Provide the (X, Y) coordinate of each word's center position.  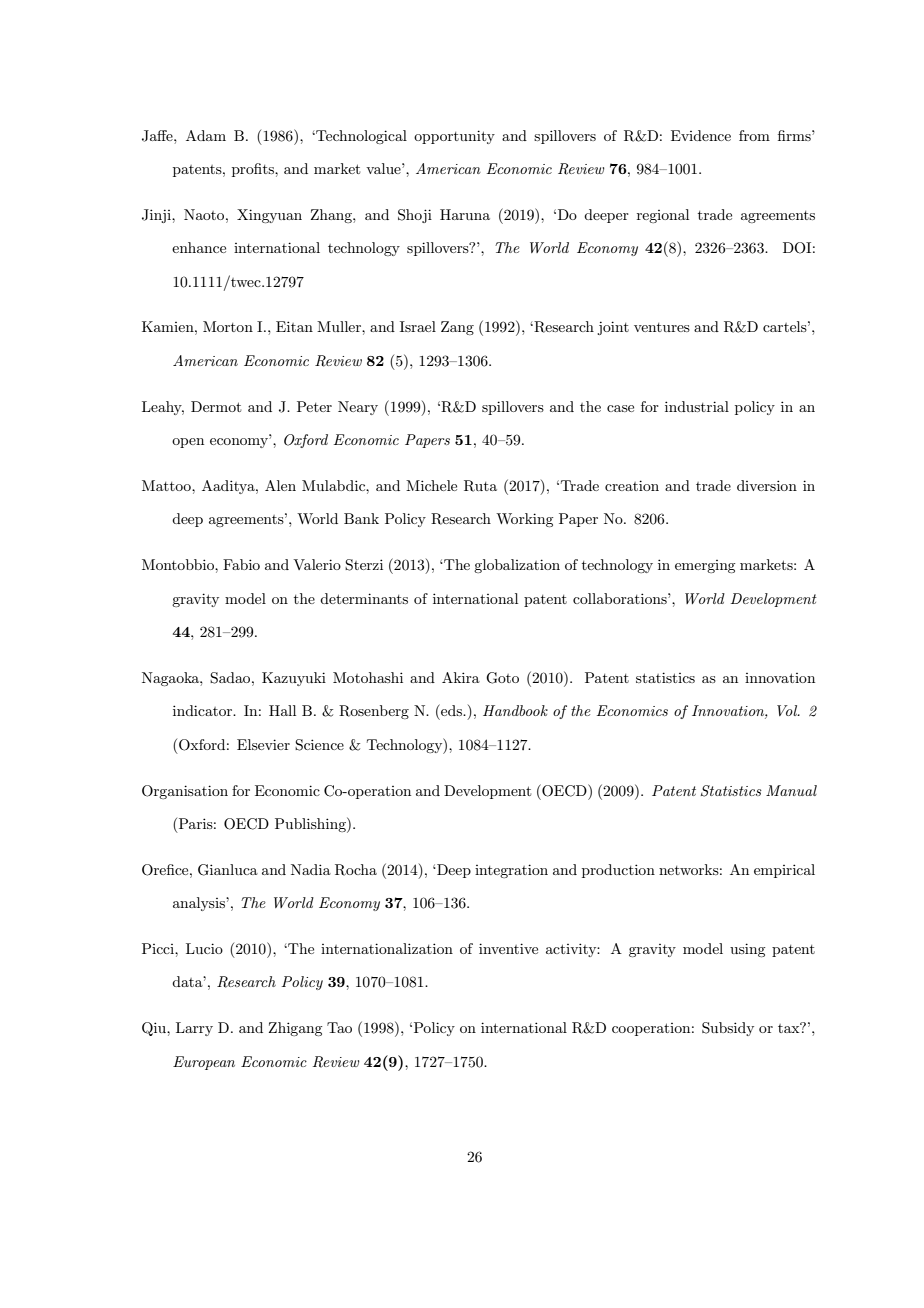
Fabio (241, 564)
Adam (206, 135)
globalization (517, 566)
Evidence (701, 135)
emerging (705, 566)
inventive (508, 948)
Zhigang (295, 1029)
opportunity (454, 137)
